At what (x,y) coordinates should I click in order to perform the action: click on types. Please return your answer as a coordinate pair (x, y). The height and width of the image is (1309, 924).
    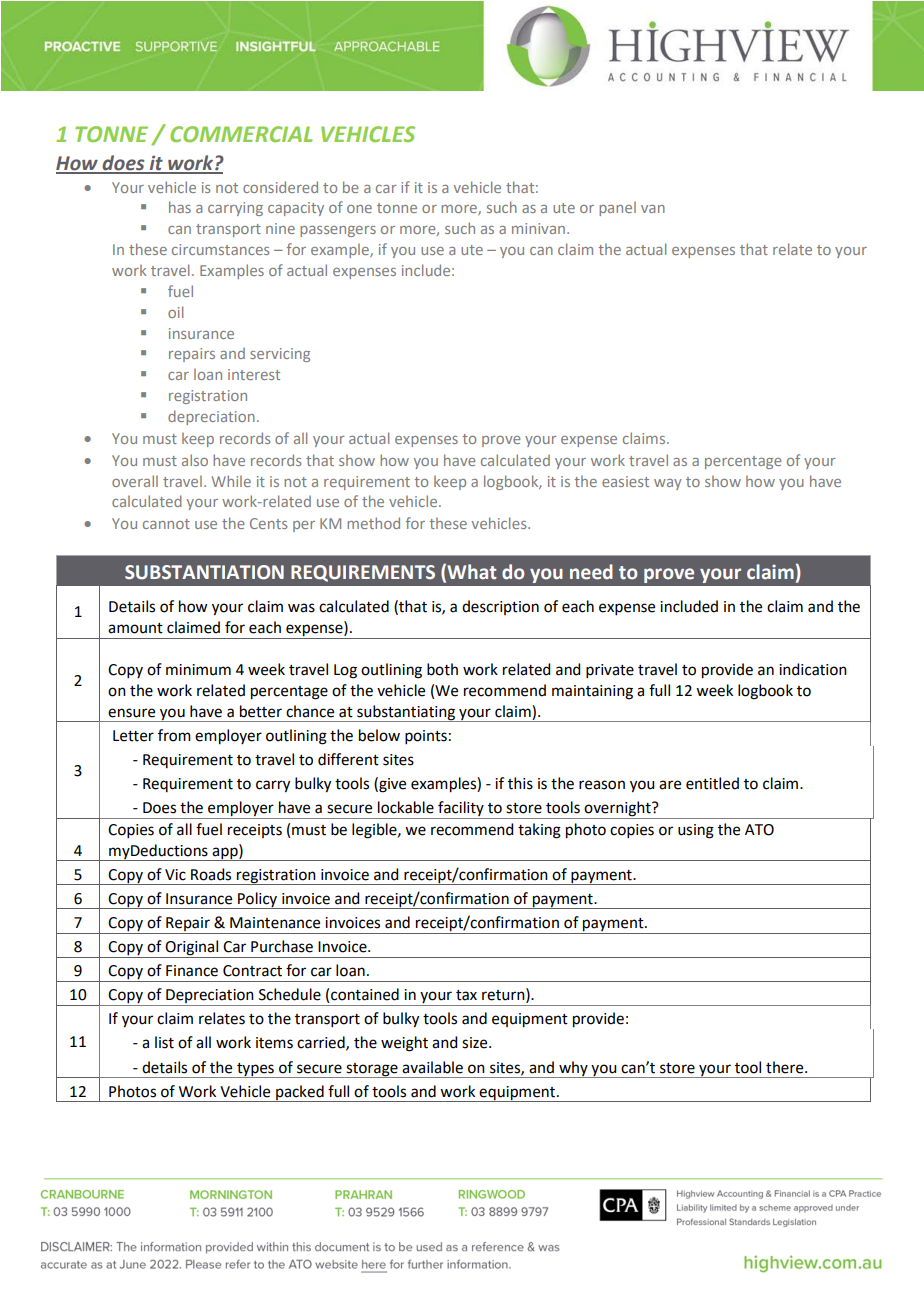
    Looking at the image, I should click on (255, 1070).
